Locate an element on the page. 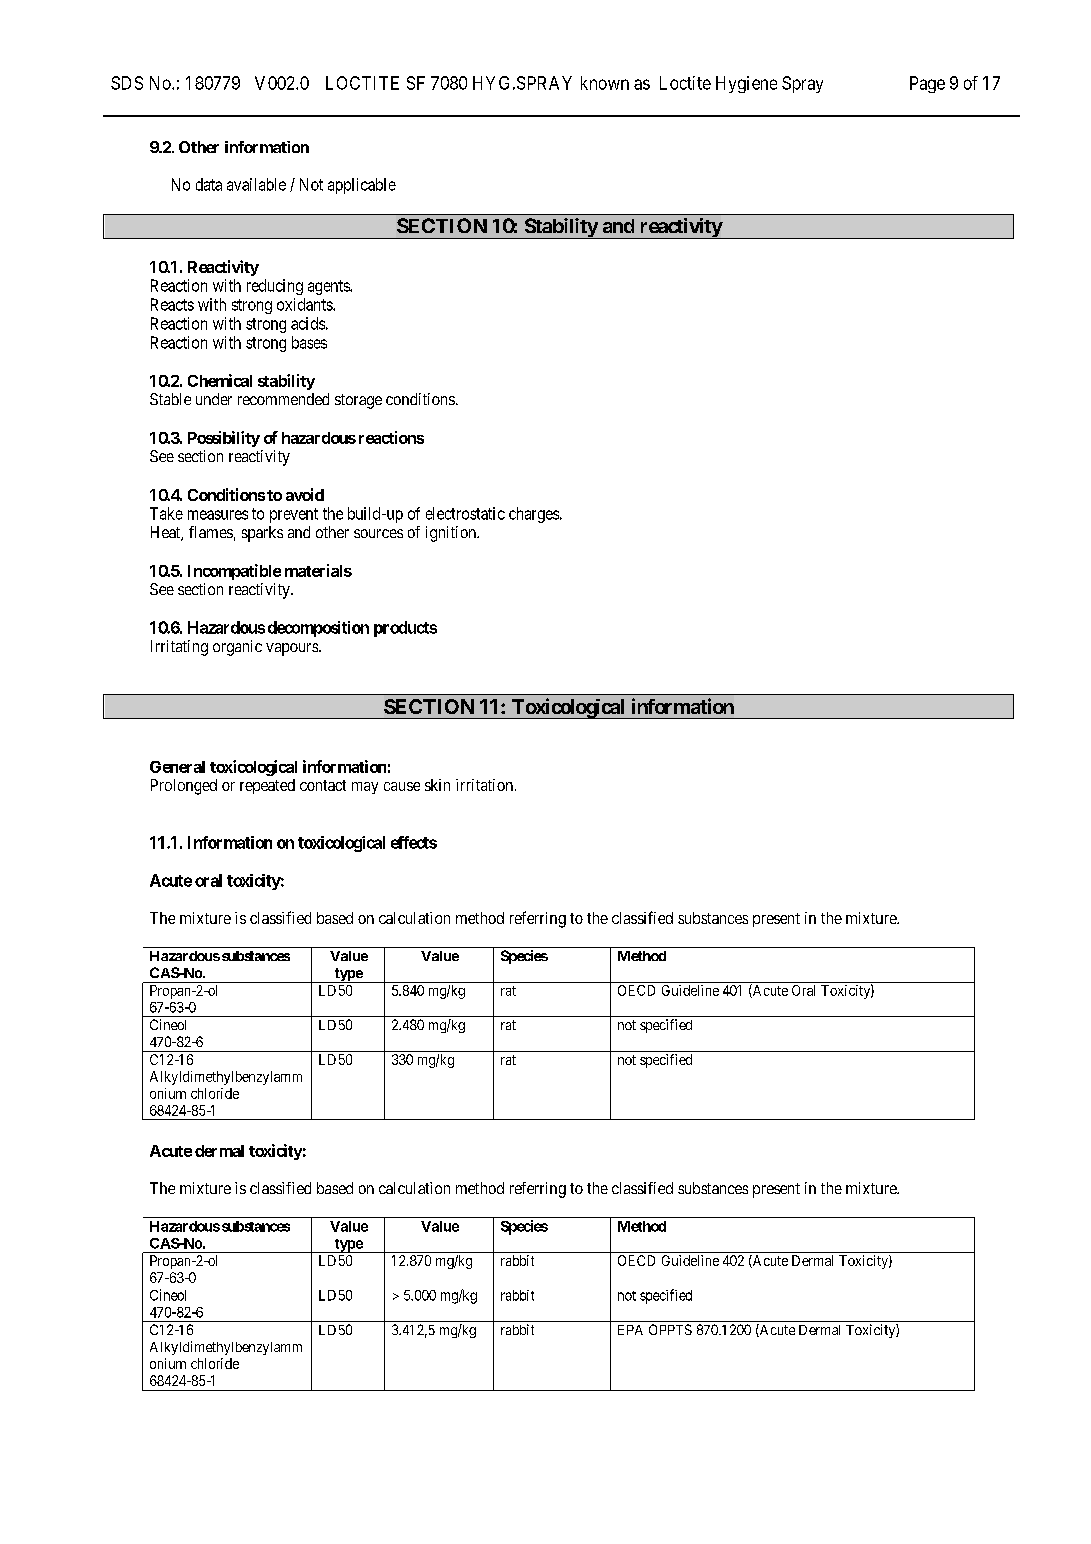  may is located at coordinates (365, 788).
